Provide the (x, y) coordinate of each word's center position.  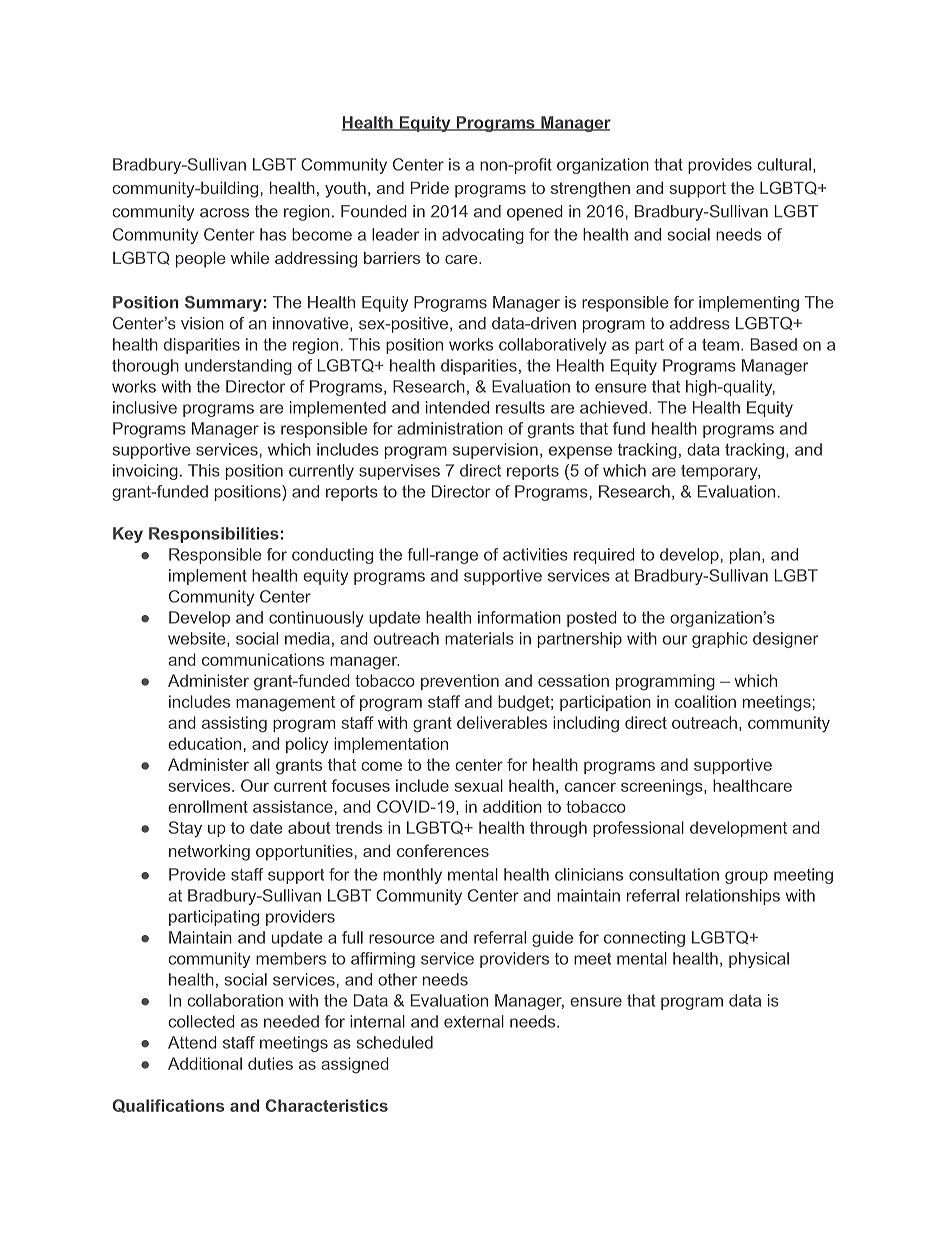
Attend (192, 1042)
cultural (784, 164)
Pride (430, 188)
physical (759, 960)
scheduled (395, 1042)
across (224, 213)
